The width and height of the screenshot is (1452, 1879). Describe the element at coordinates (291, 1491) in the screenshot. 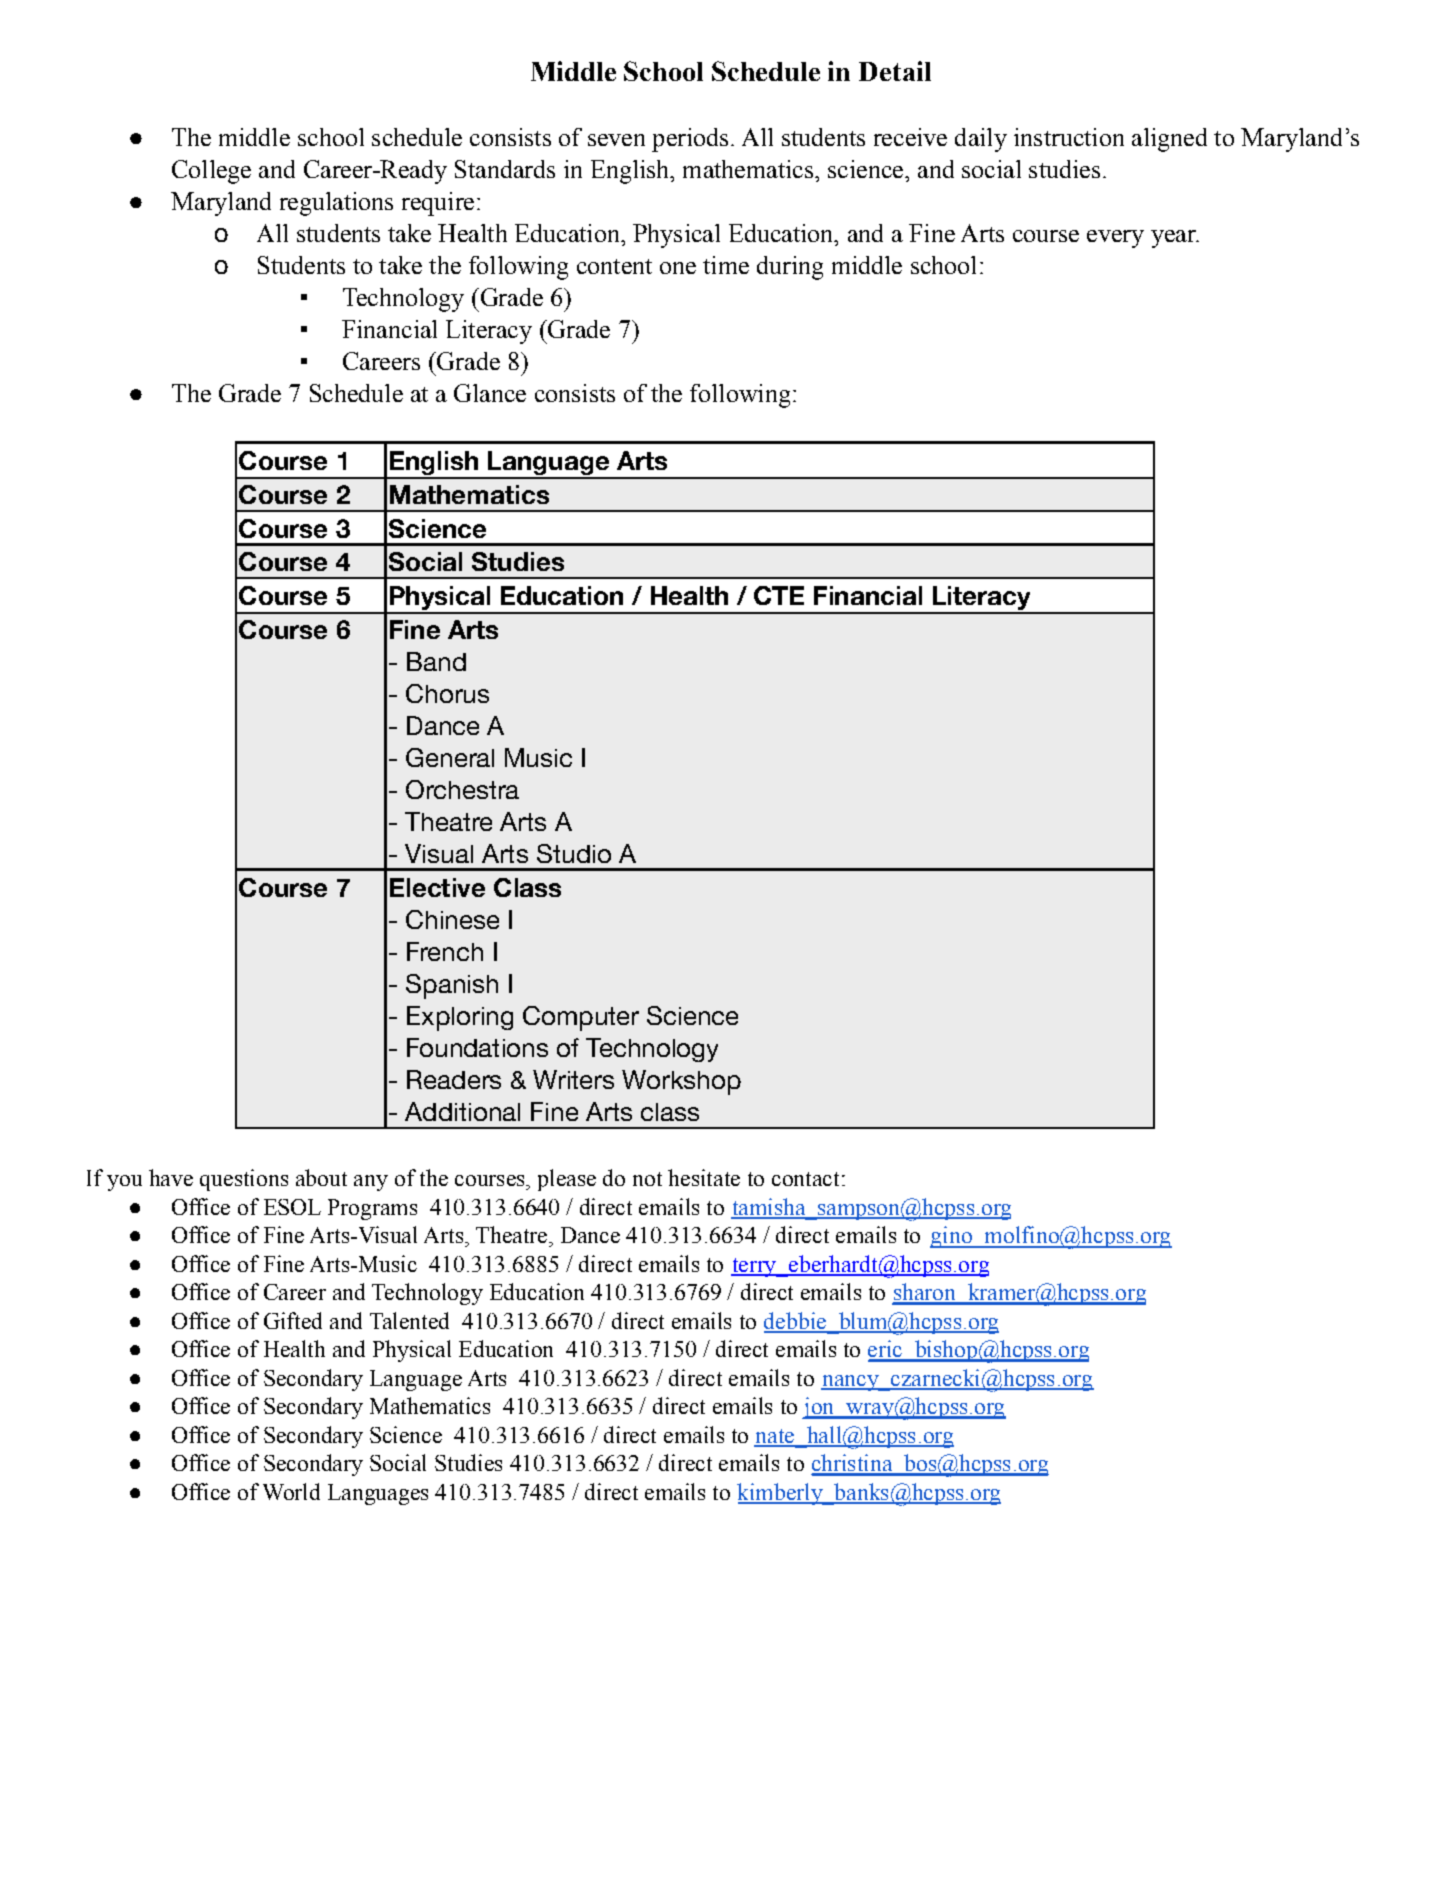

I see `World` at that location.
